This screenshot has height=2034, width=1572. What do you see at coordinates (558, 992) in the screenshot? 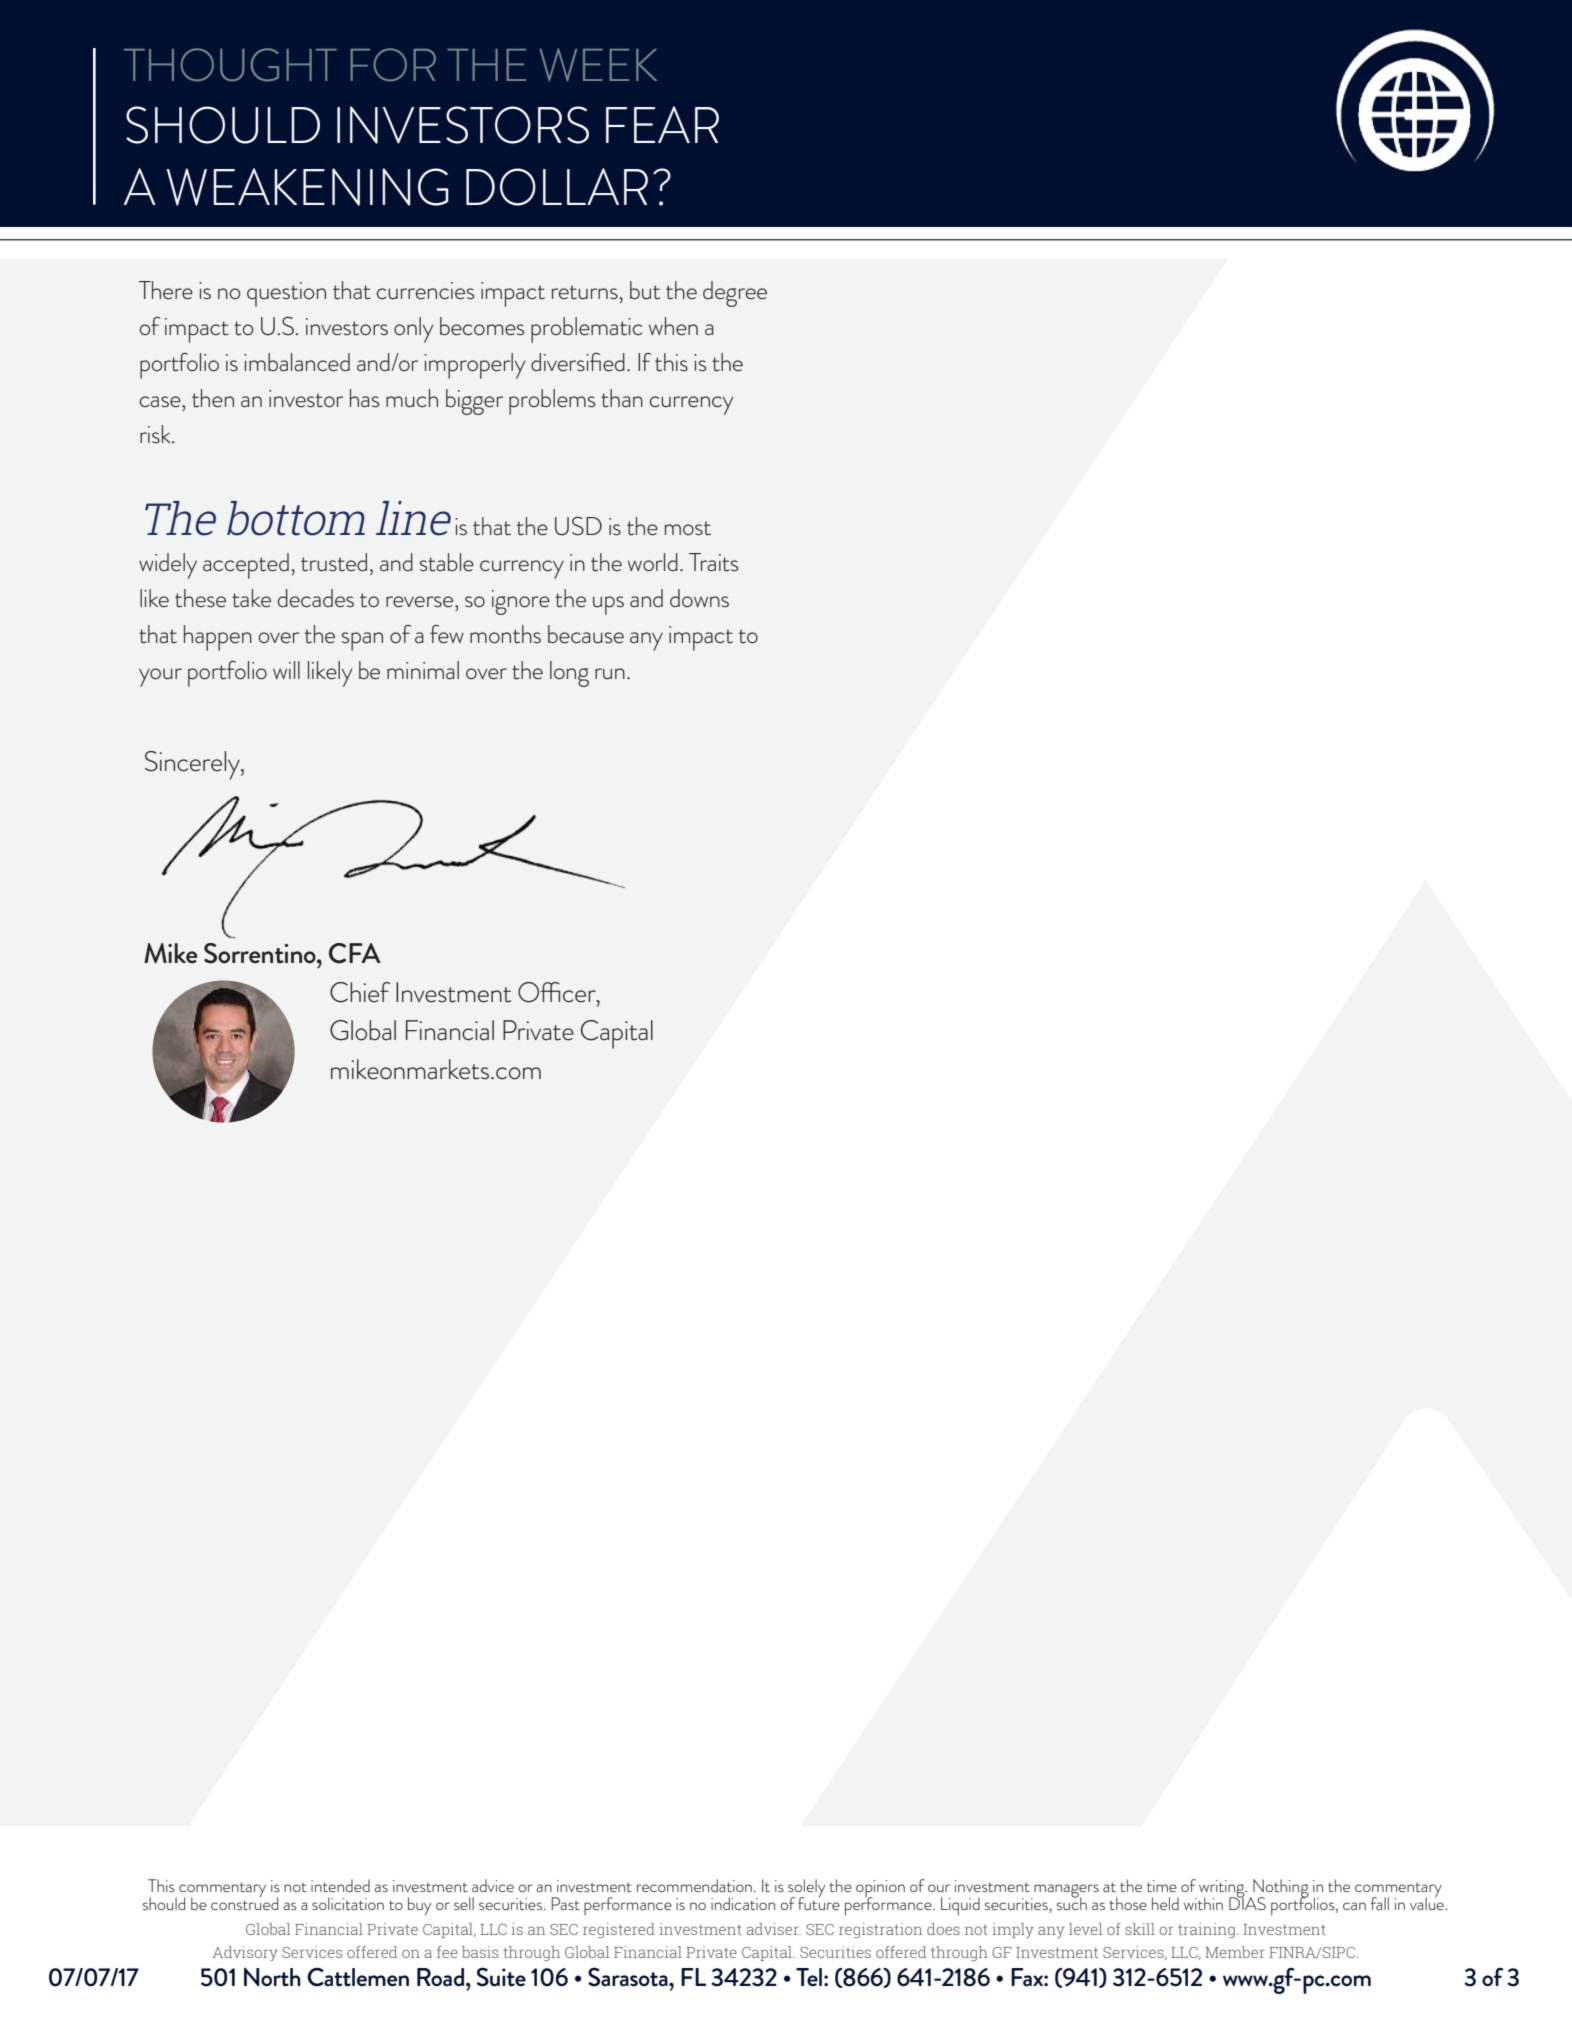
I see `Officer` at bounding box center [558, 992].
